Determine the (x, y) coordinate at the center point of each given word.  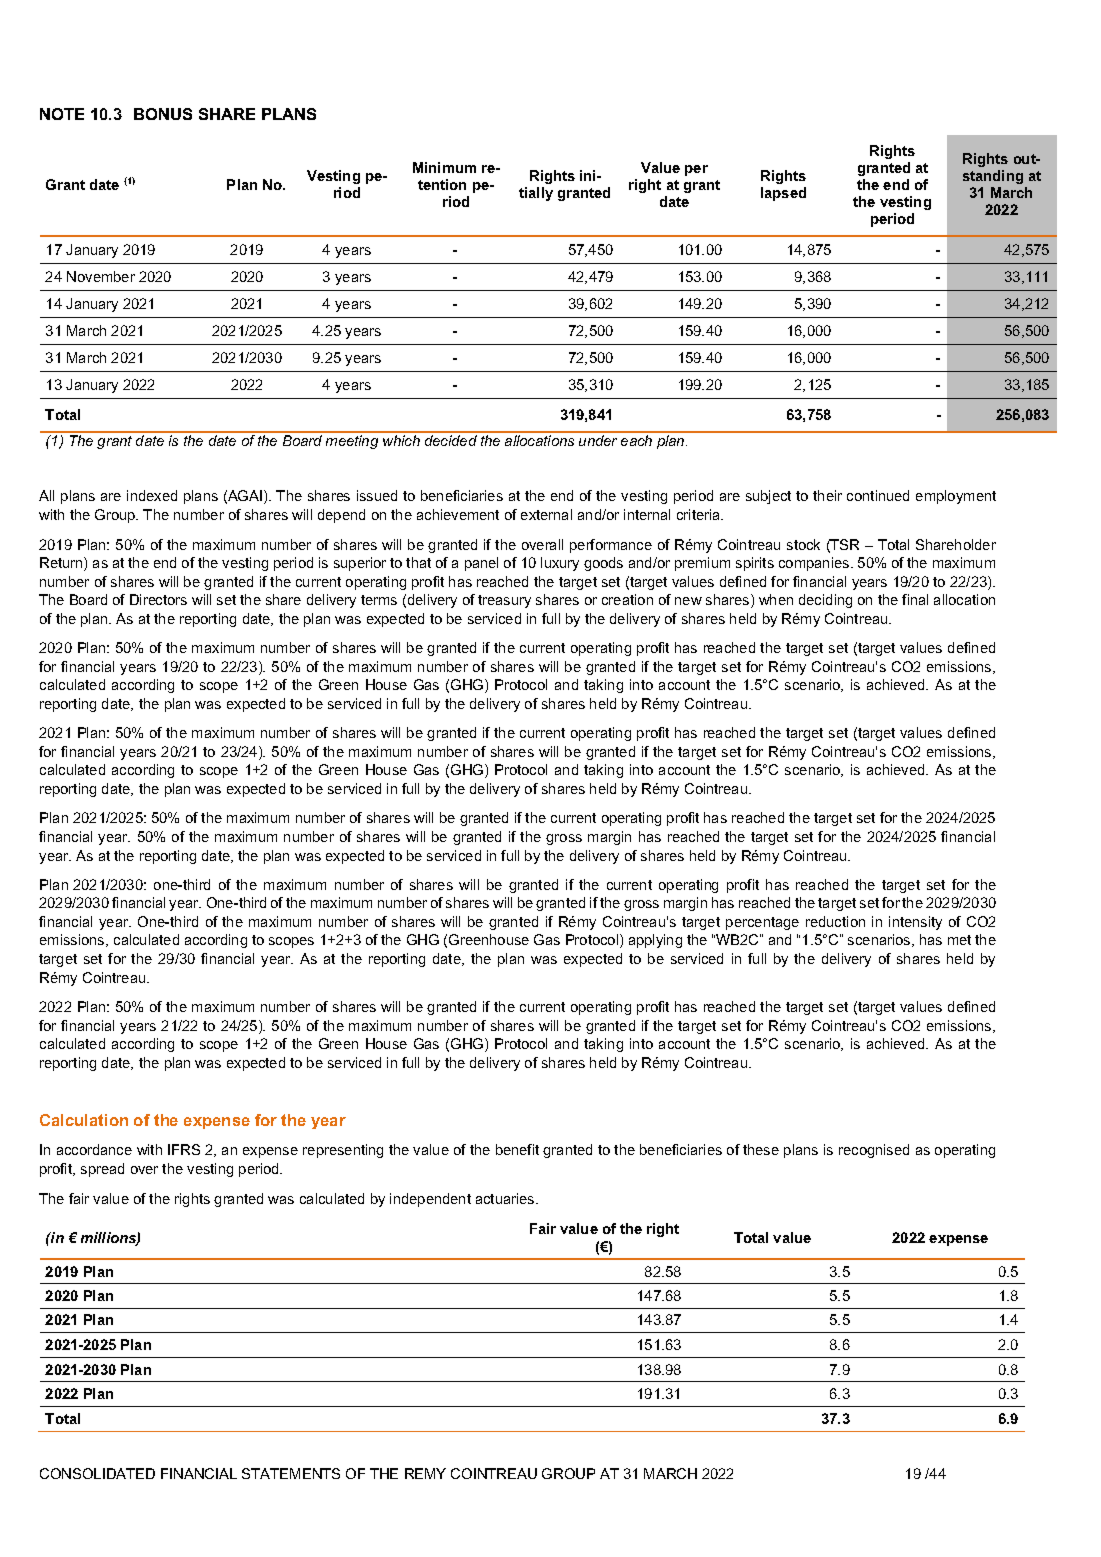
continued (878, 495)
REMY (425, 1473)
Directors (158, 599)
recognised (874, 1151)
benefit (517, 1149)
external (546, 514)
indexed (152, 495)
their (827, 495)
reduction (835, 921)
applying (655, 941)
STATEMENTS (291, 1473)
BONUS (163, 114)
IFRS (184, 1149)
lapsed (783, 194)
